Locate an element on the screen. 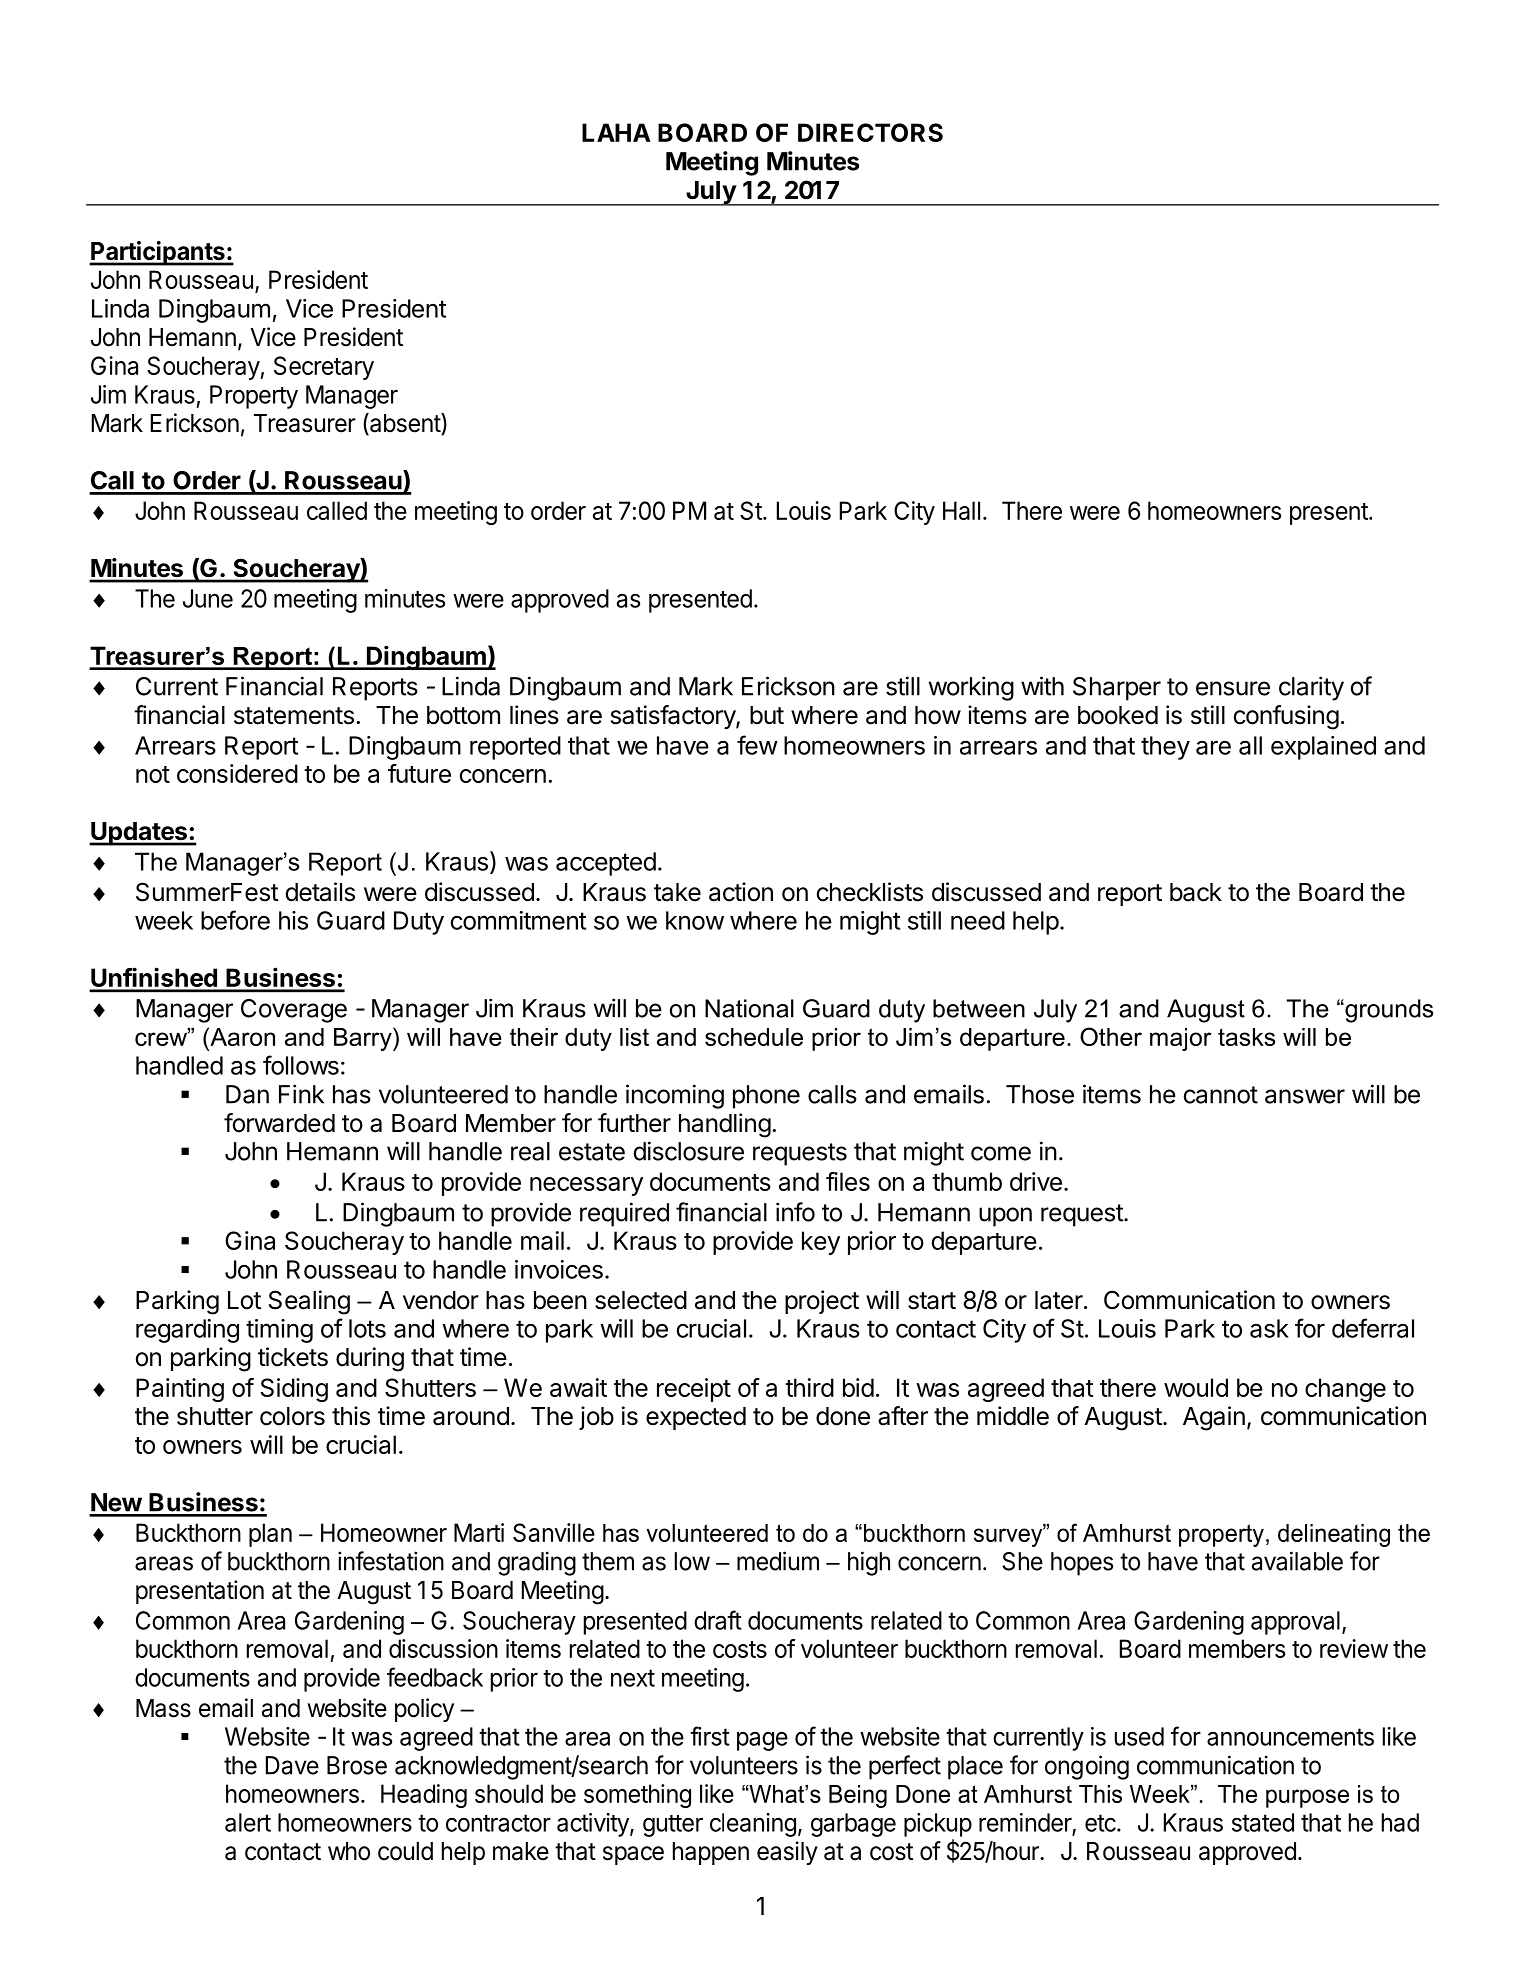 The image size is (1525, 1974). Participants is located at coordinates (158, 253).
